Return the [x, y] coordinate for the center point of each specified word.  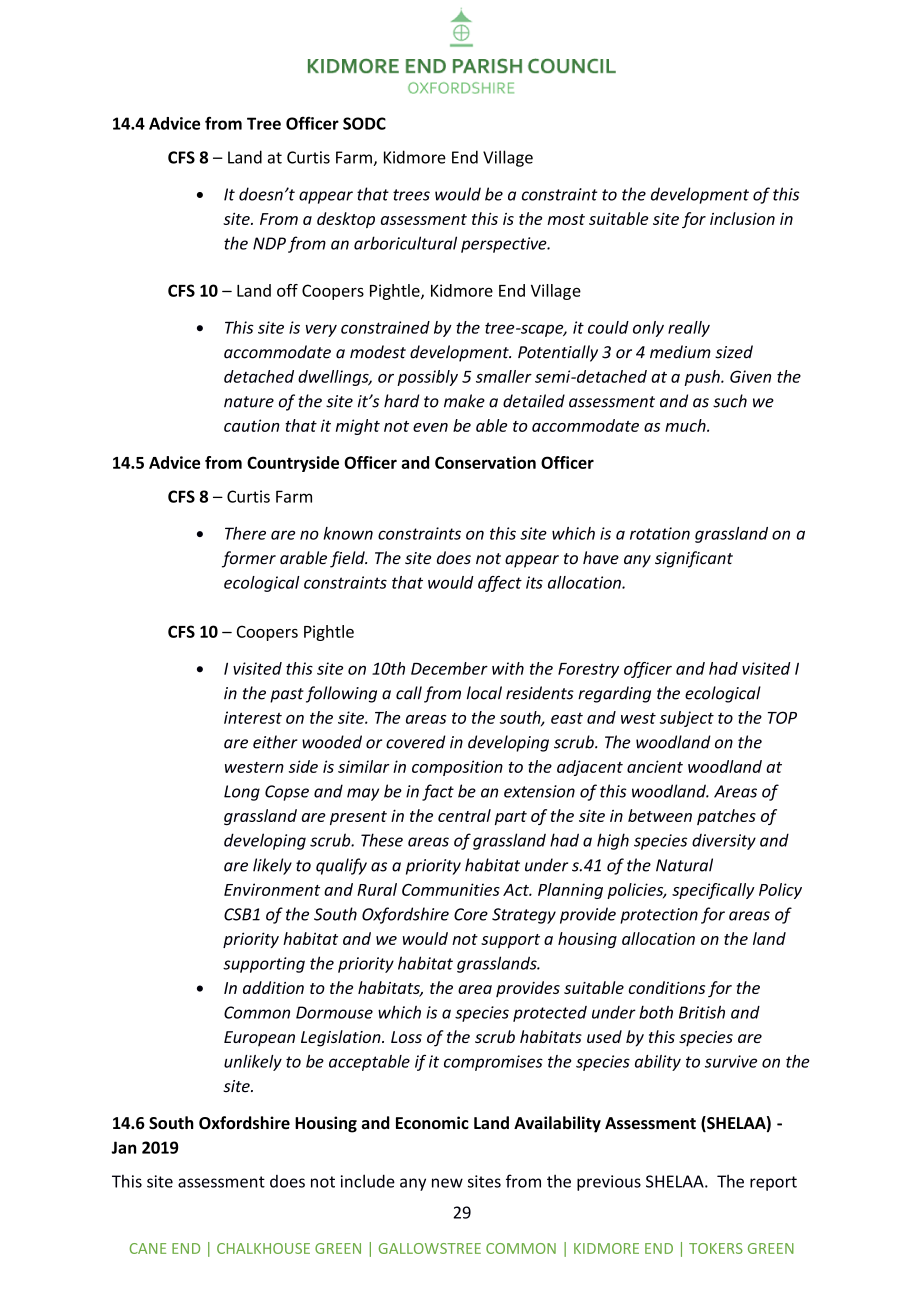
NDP [269, 243]
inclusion [742, 218]
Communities [451, 889]
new [447, 1183]
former [249, 559]
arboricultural [405, 243]
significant [694, 559]
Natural [684, 865]
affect [500, 584]
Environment [272, 889]
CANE [148, 1248]
